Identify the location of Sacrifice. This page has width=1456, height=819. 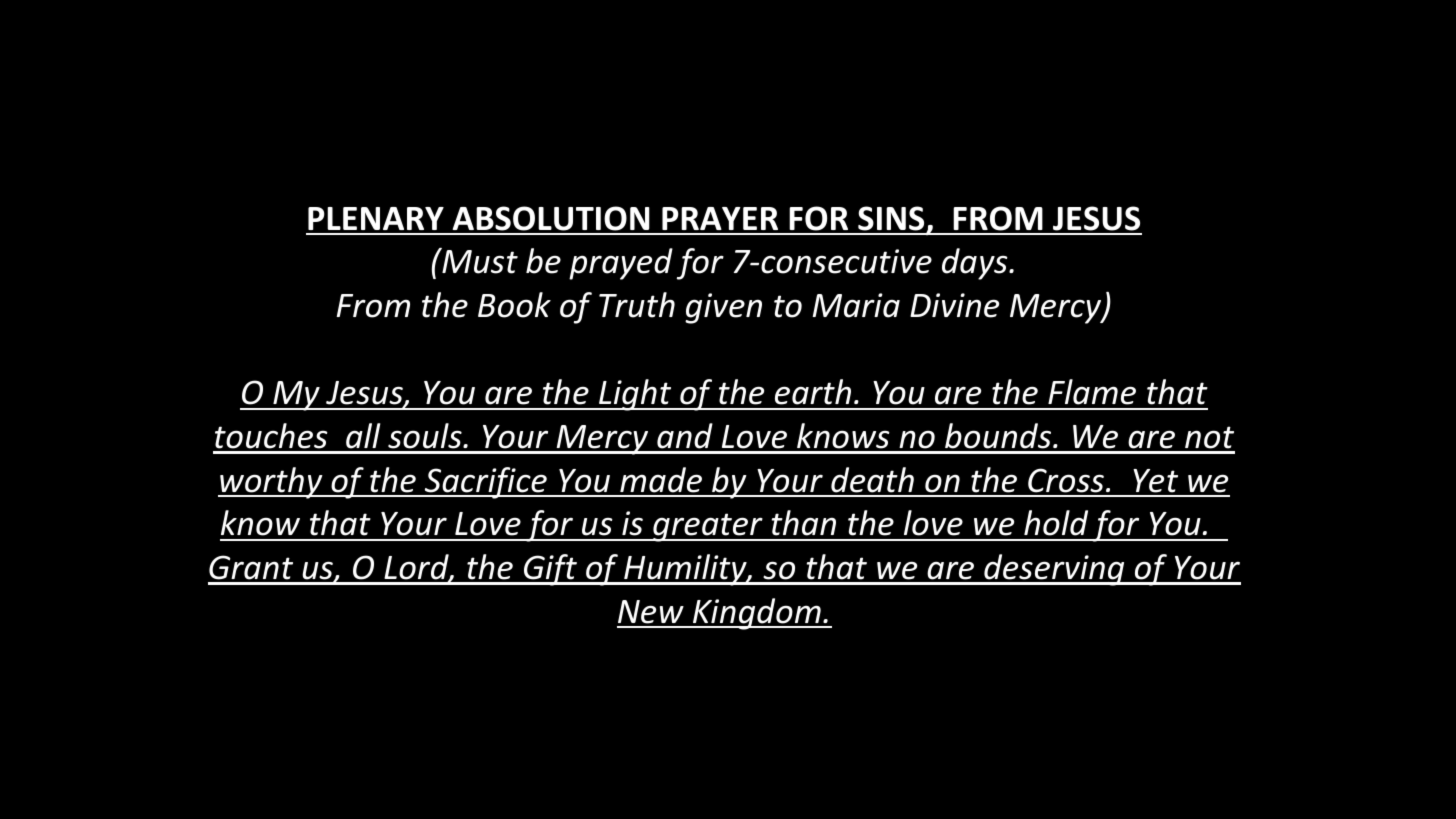
(485, 483).
